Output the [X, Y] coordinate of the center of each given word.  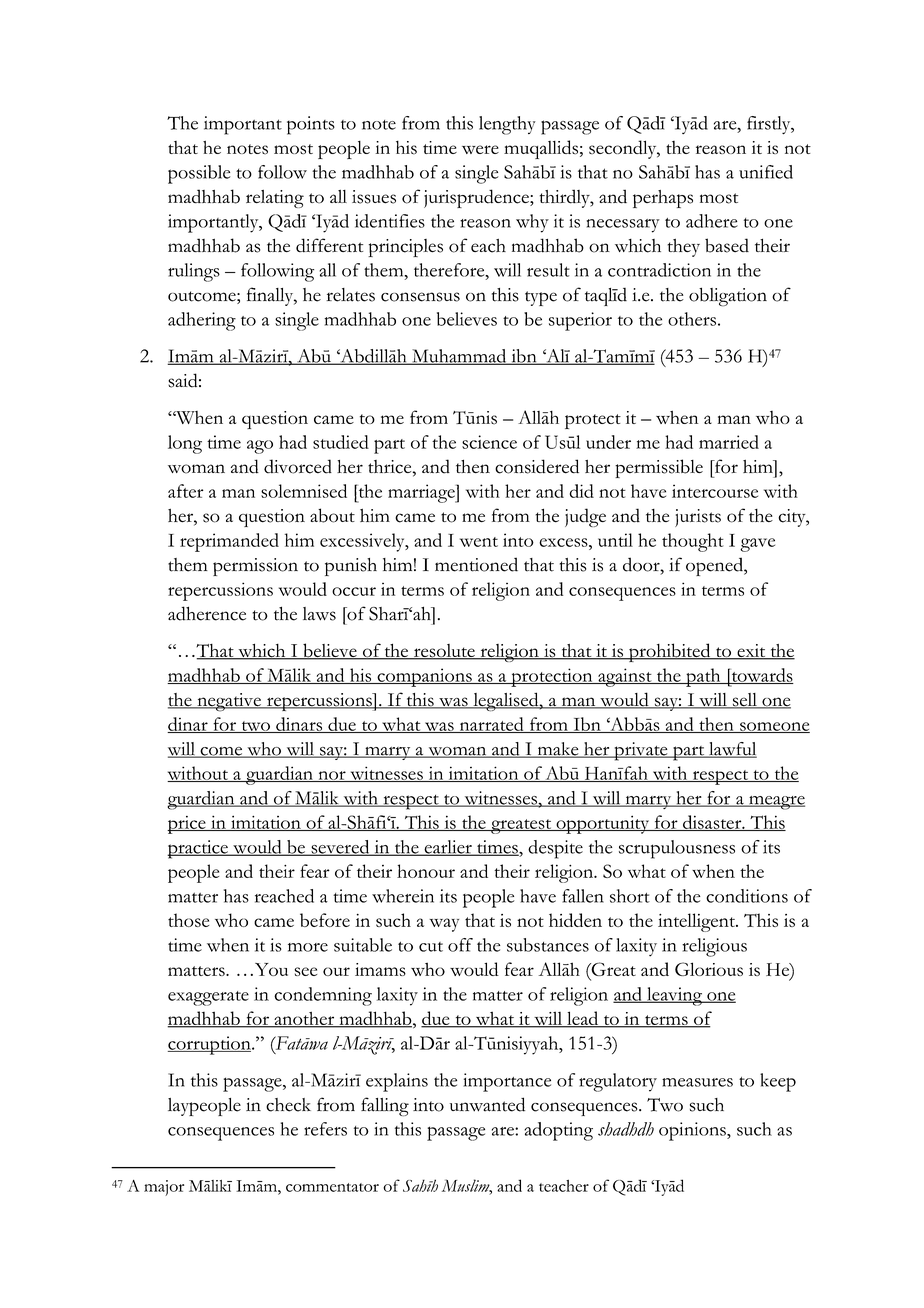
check [288, 1105]
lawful [732, 750]
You [271, 969]
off [460, 945]
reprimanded [229, 542]
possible [199, 174]
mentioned [476, 564]
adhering [202, 321]
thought [693, 542]
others [692, 319]
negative [229, 702]
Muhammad [459, 357]
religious [714, 947]
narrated [491, 725]
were [480, 149]
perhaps [663, 199]
